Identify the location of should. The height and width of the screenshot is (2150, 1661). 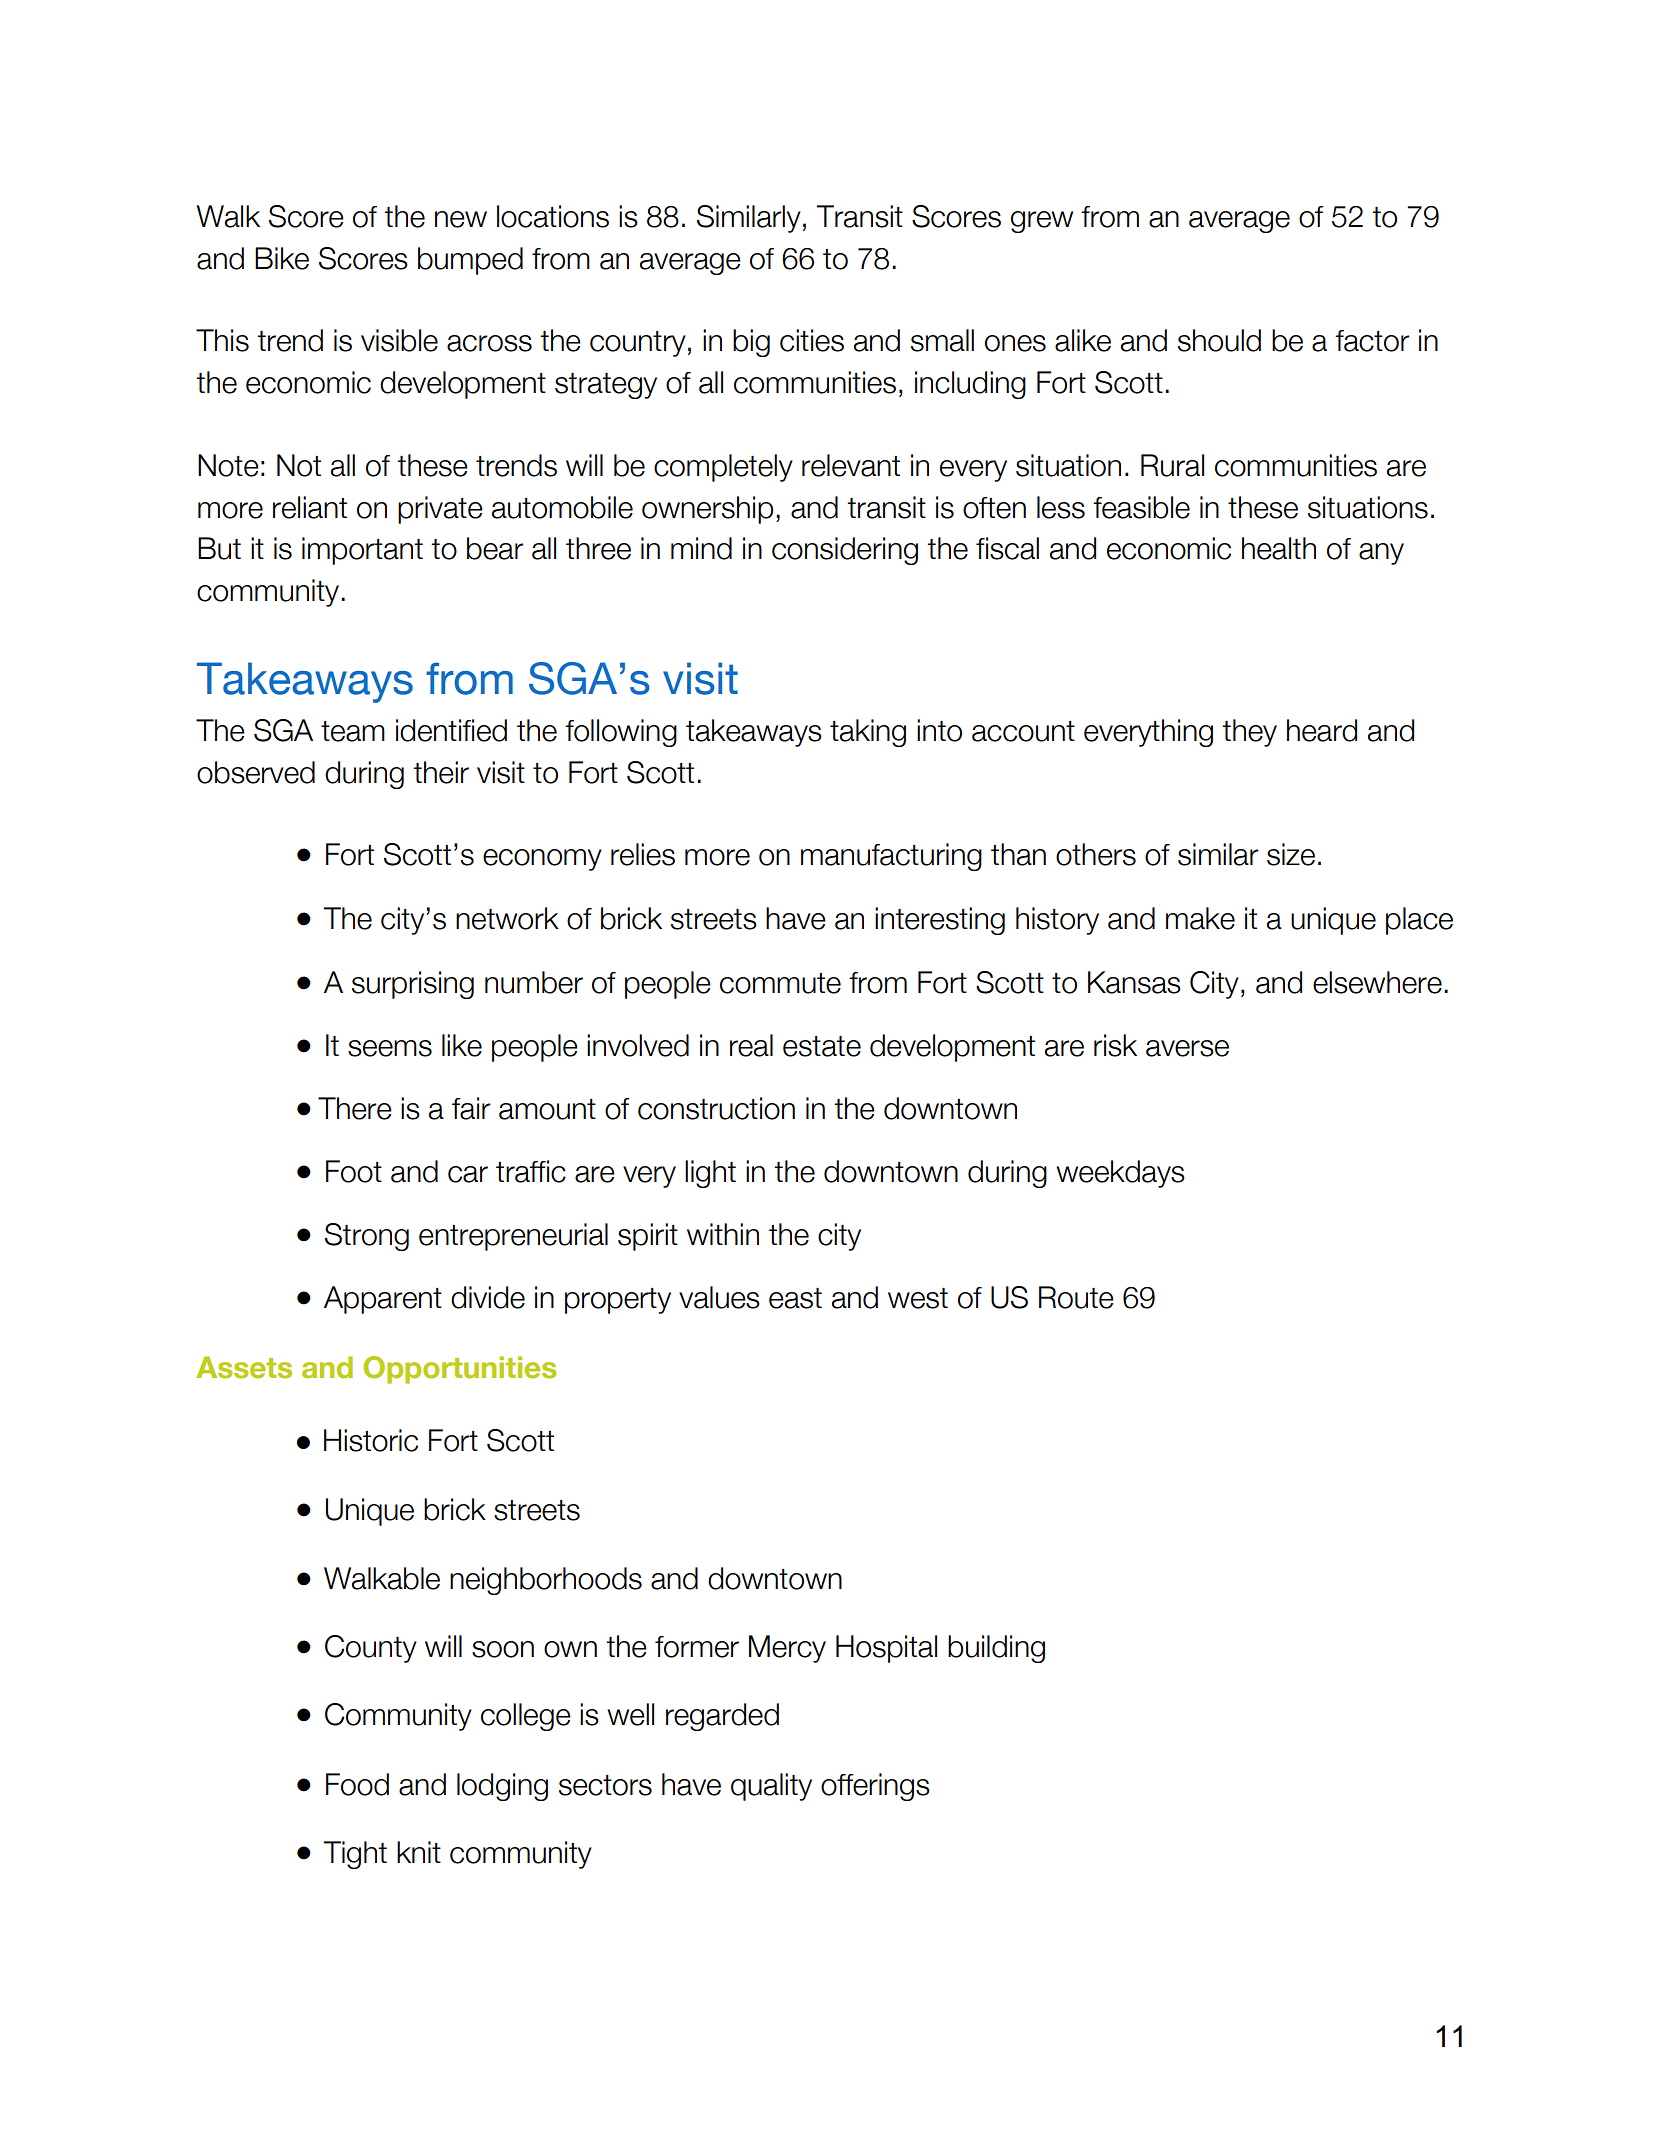
(1219, 340).
